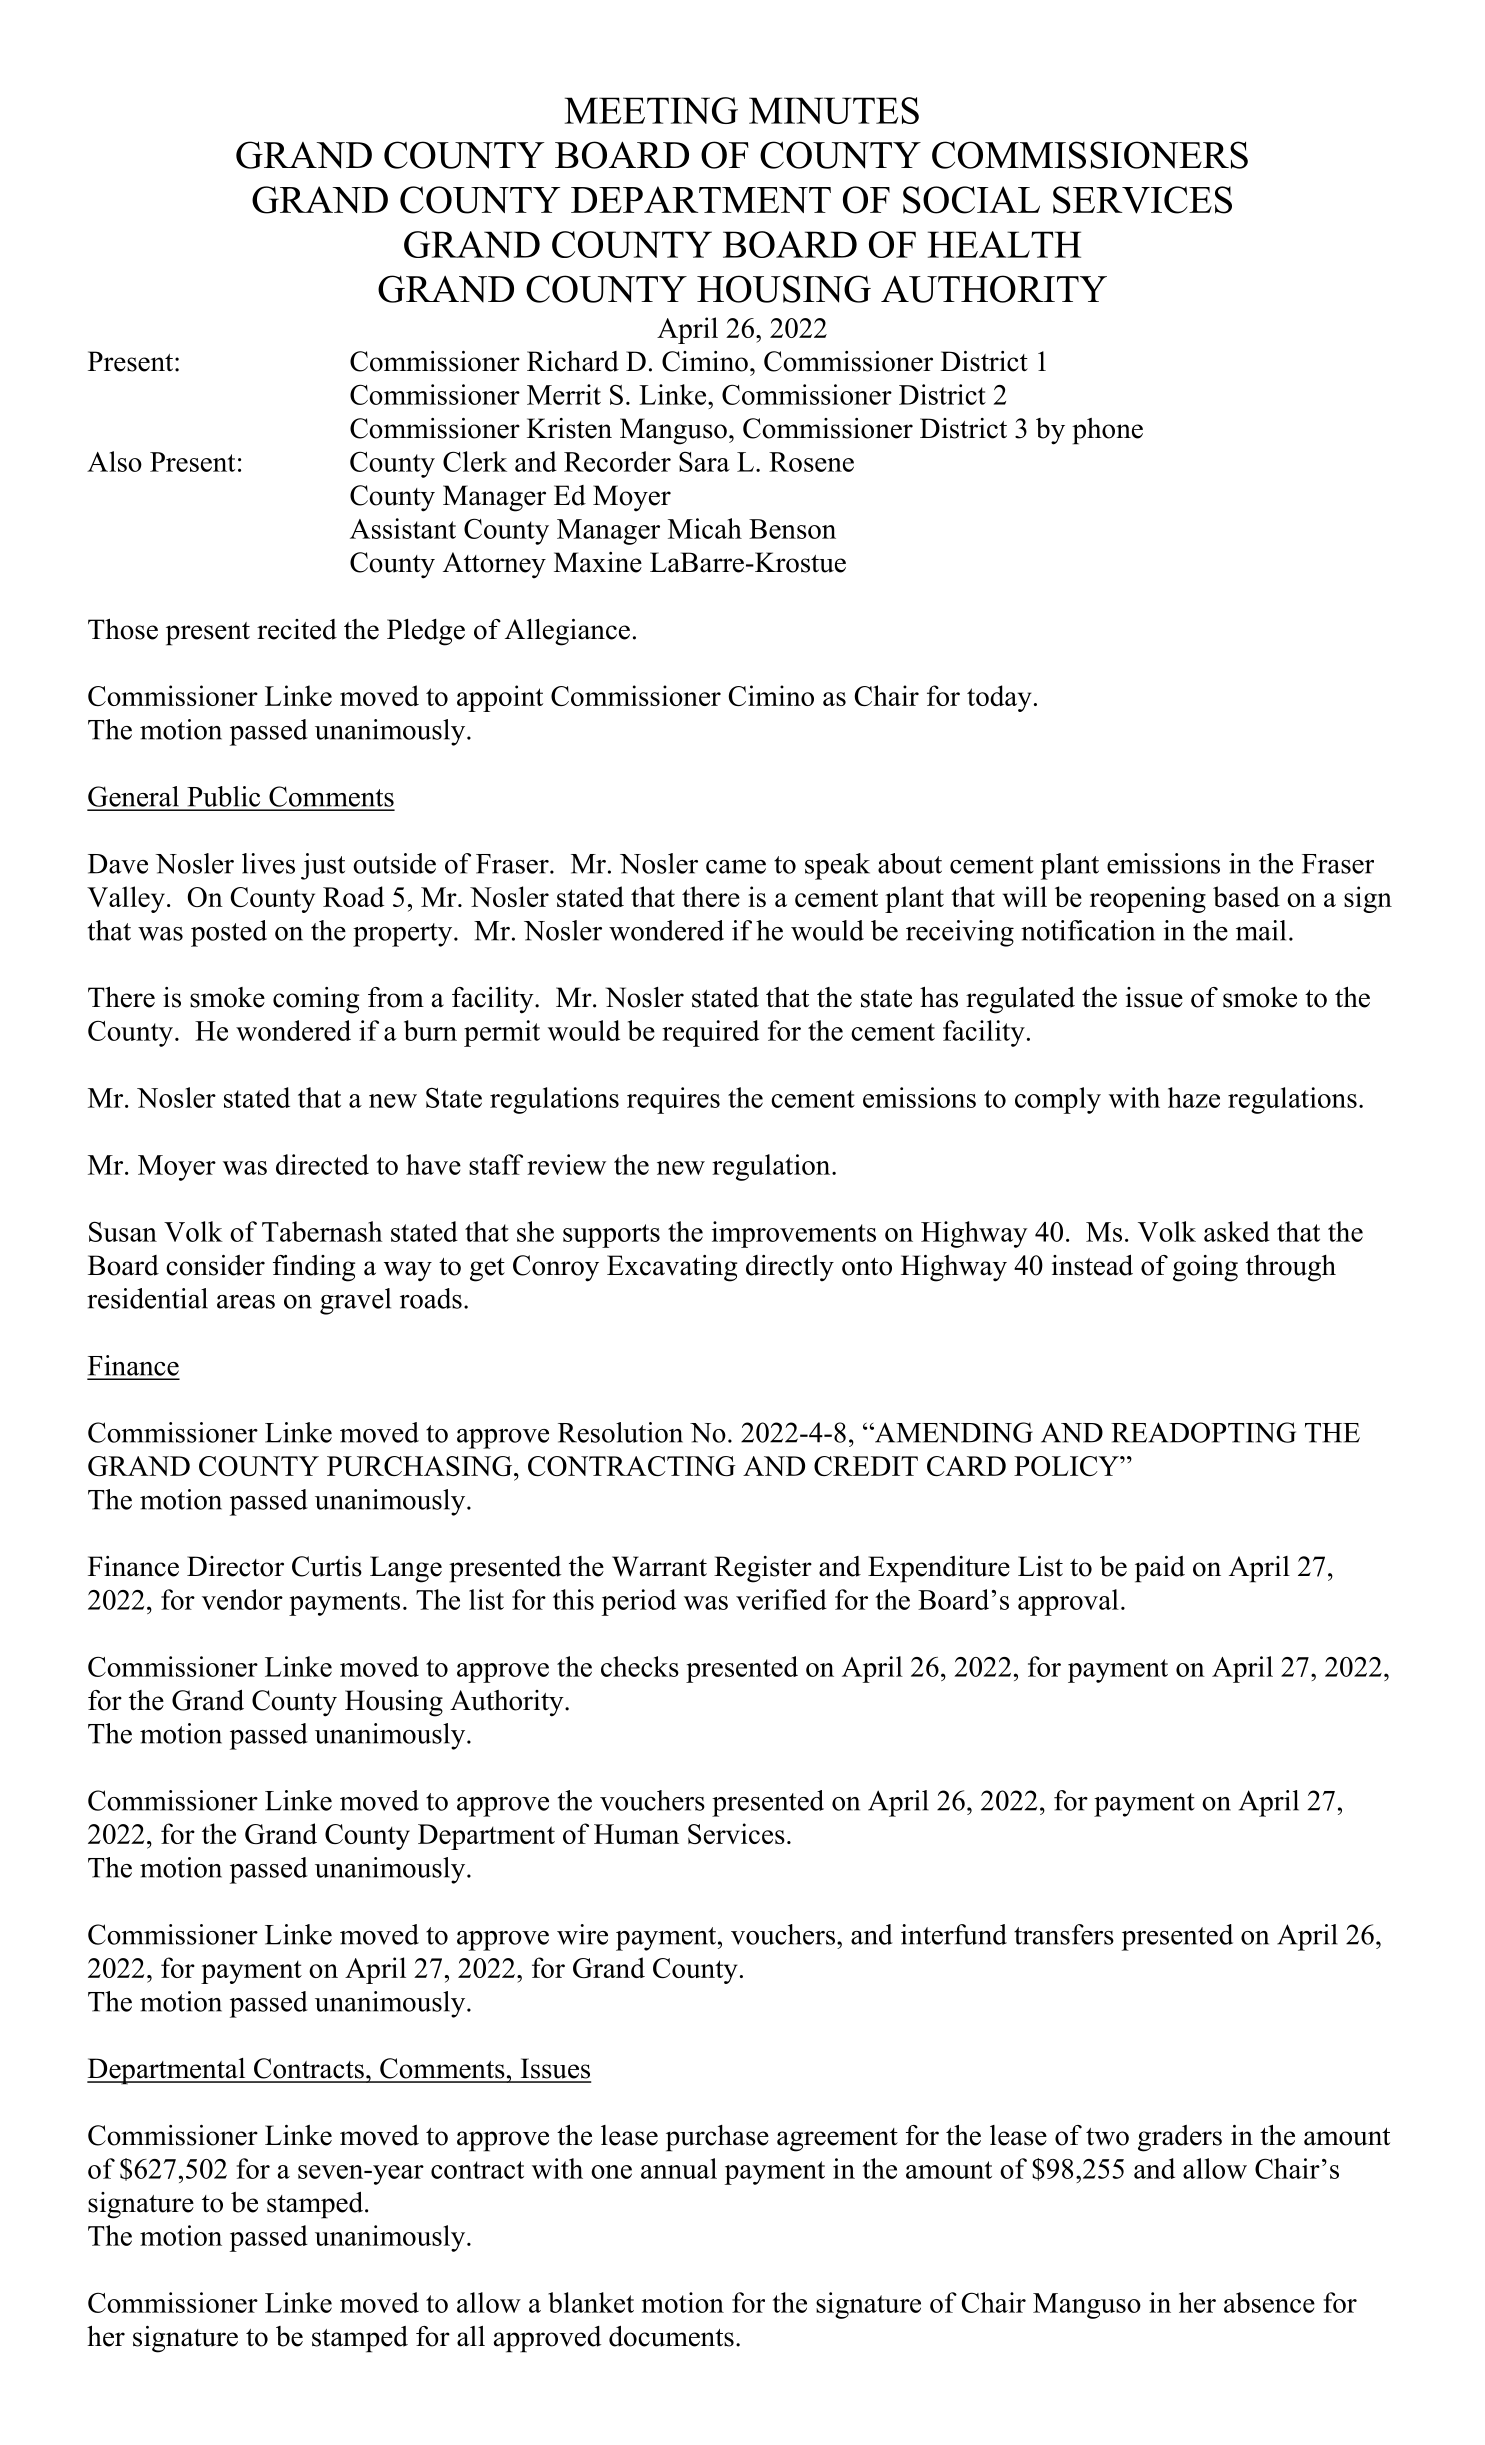  Describe the element at coordinates (1004, 244) in the screenshot. I see `HEALTH` at that location.
